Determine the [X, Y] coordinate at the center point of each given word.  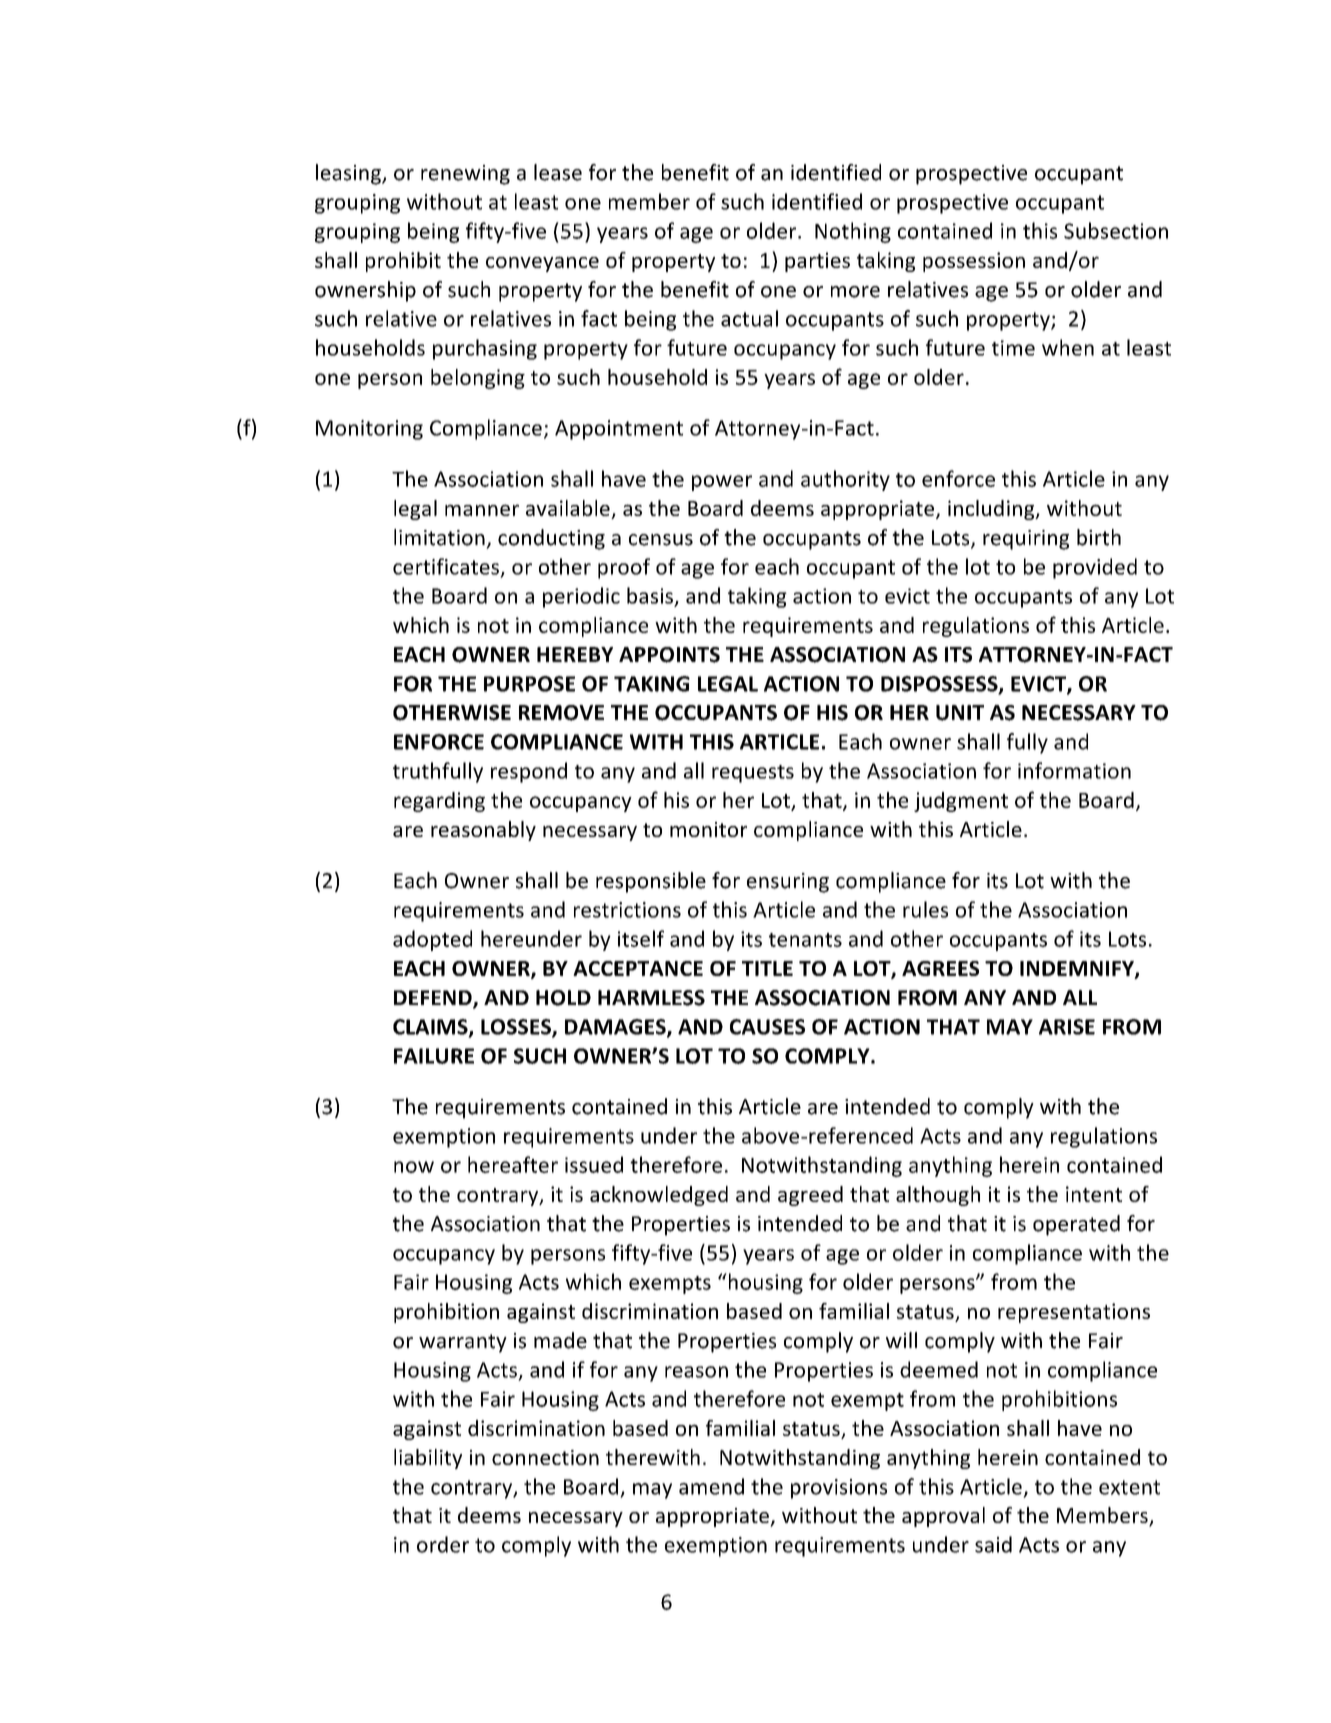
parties [817, 262]
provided [1095, 568]
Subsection [1116, 230]
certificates [446, 566]
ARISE [1067, 1027]
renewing [465, 175]
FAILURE [434, 1056]
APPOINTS [669, 655]
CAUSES [767, 1027]
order [443, 1544]
